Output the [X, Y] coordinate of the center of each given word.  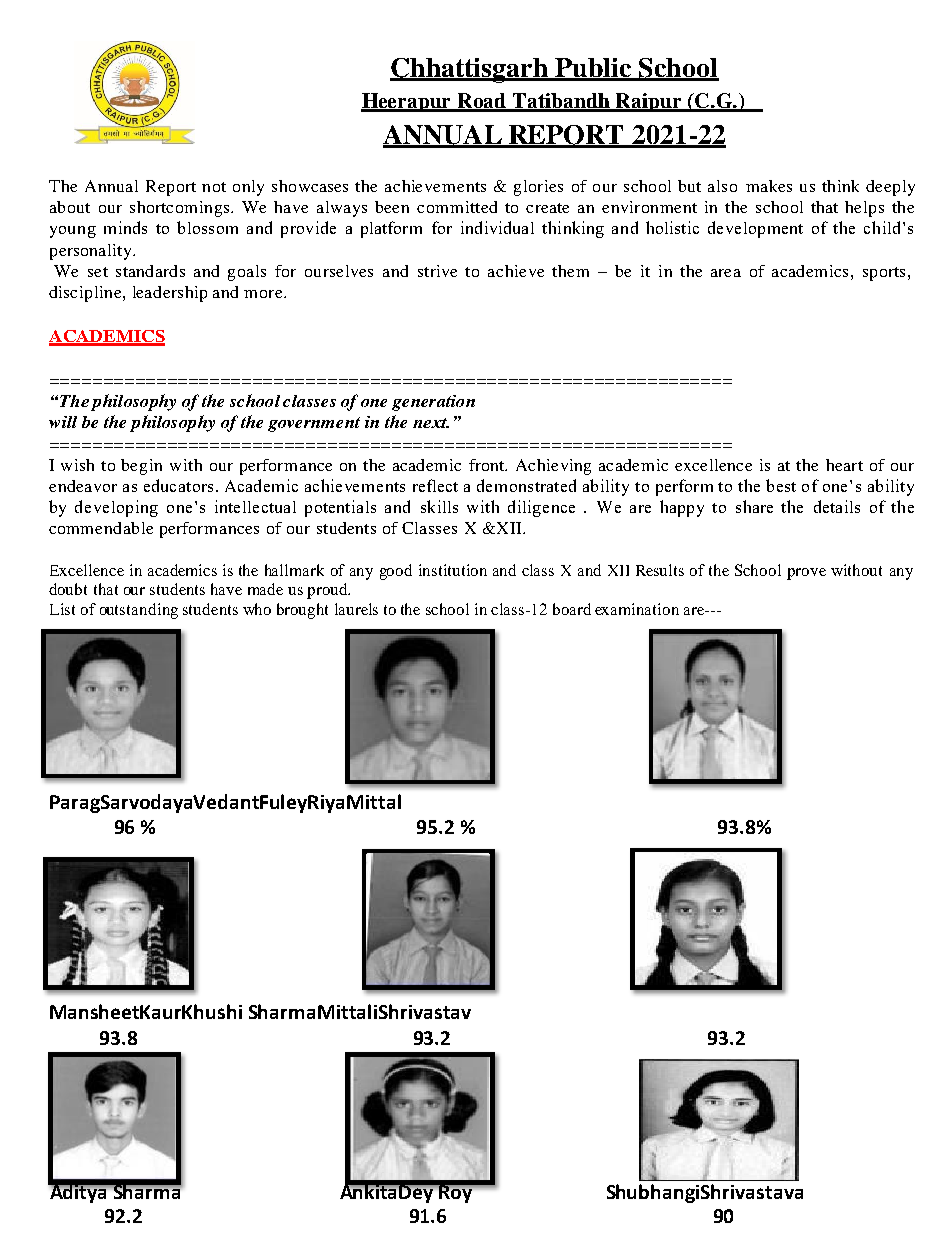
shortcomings [181, 209]
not [214, 187]
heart [844, 465]
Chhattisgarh [470, 70]
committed [457, 207]
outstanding [139, 611]
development [755, 229]
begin [141, 467]
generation [433, 403]
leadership [170, 294]
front [488, 465]
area [726, 273]
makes [769, 186]
